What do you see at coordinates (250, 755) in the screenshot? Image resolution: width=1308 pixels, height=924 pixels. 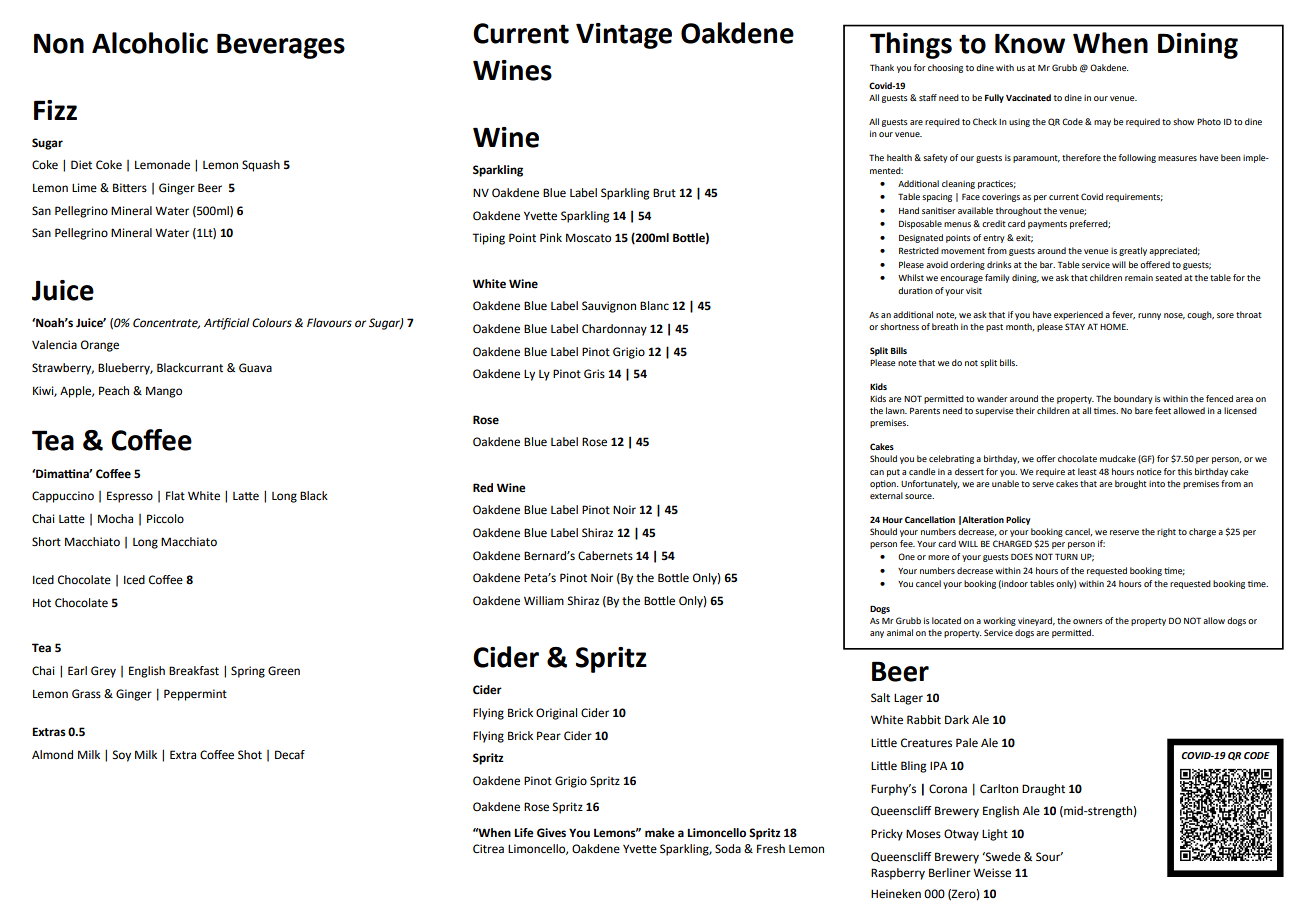 I see `Shot` at bounding box center [250, 755].
